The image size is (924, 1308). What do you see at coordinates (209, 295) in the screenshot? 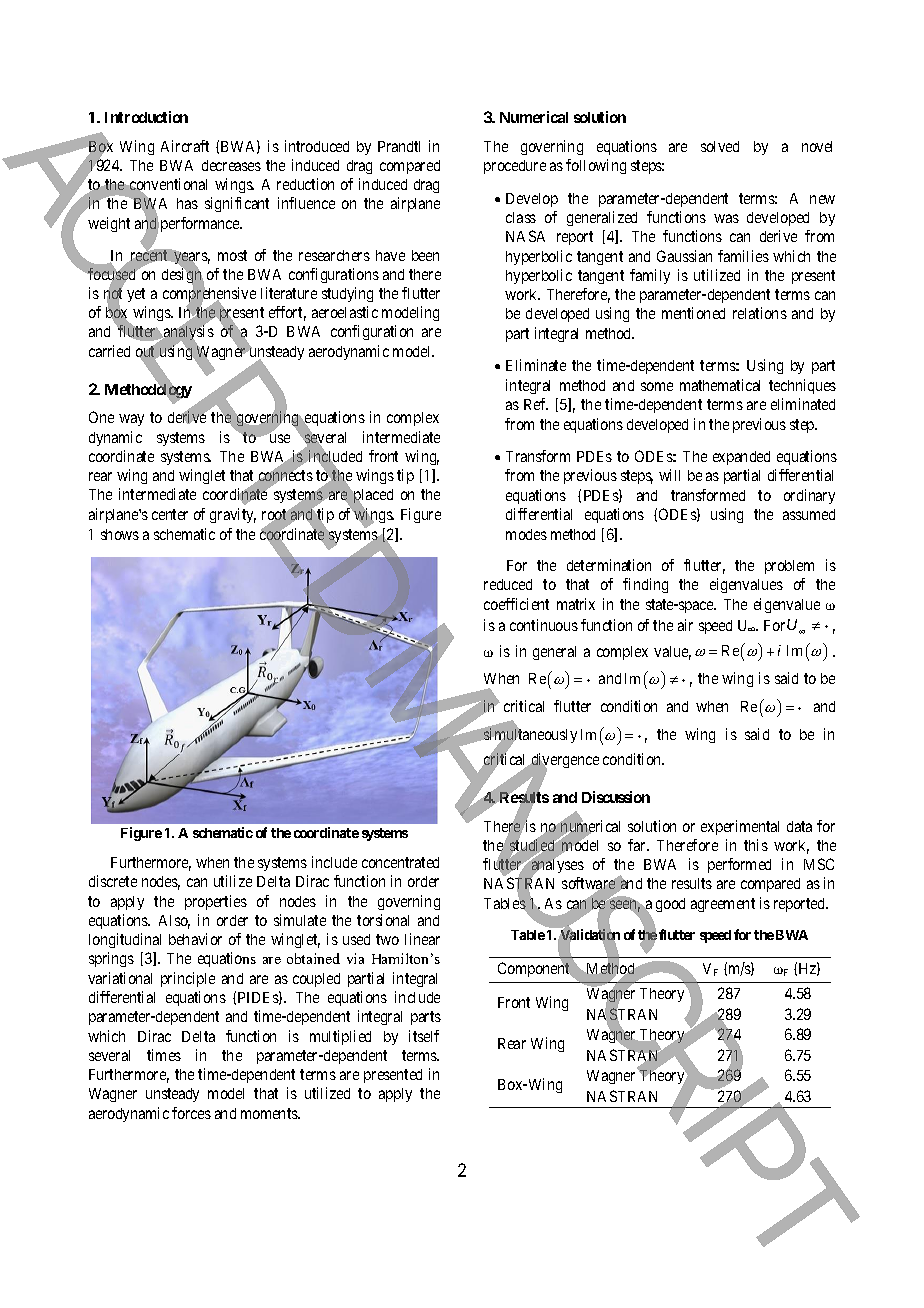
I see `comprehensive` at bounding box center [209, 295].
